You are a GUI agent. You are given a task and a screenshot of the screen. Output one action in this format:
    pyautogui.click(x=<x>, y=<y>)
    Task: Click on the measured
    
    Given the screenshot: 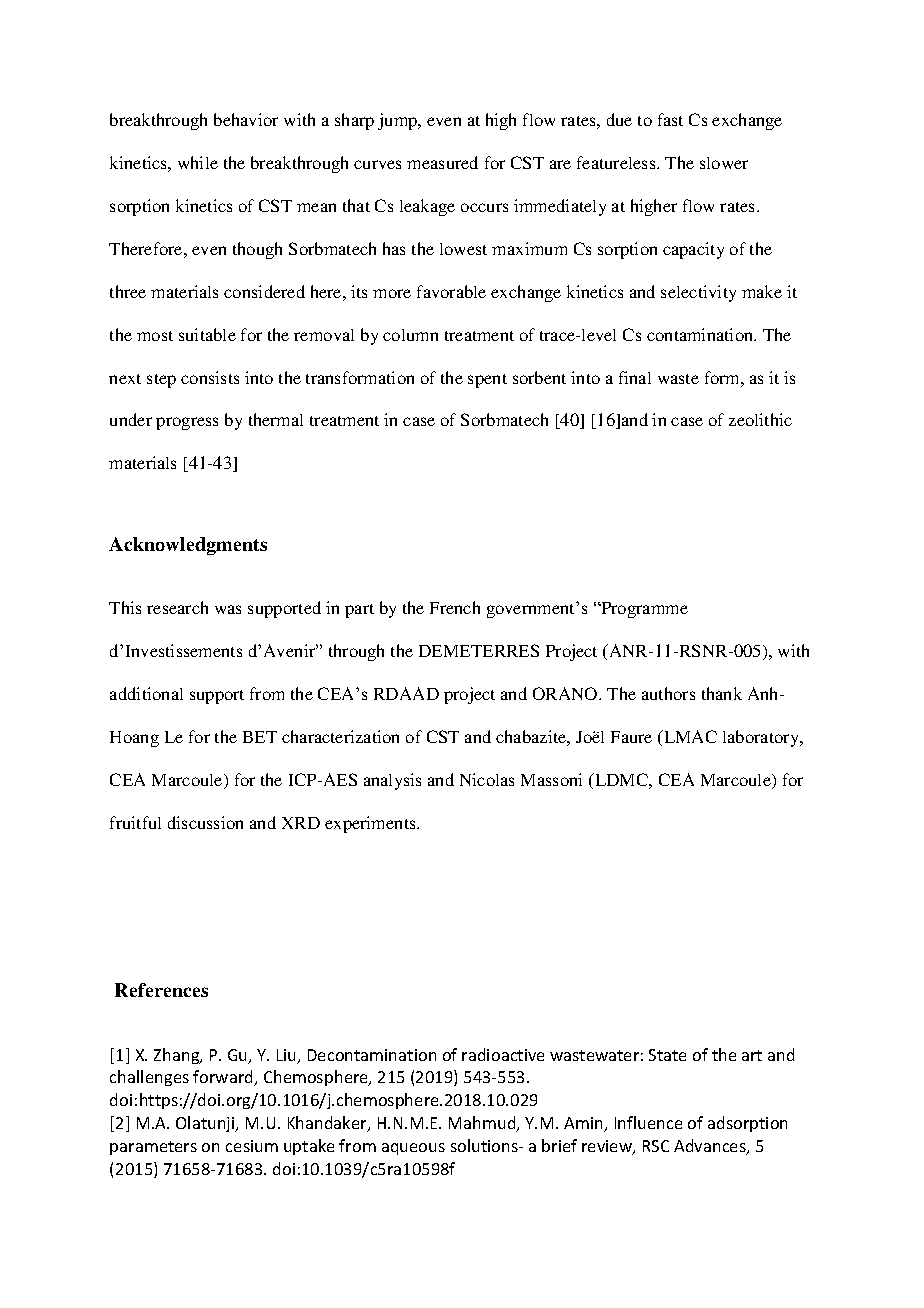 What is the action you would take?
    pyautogui.click(x=442, y=162)
